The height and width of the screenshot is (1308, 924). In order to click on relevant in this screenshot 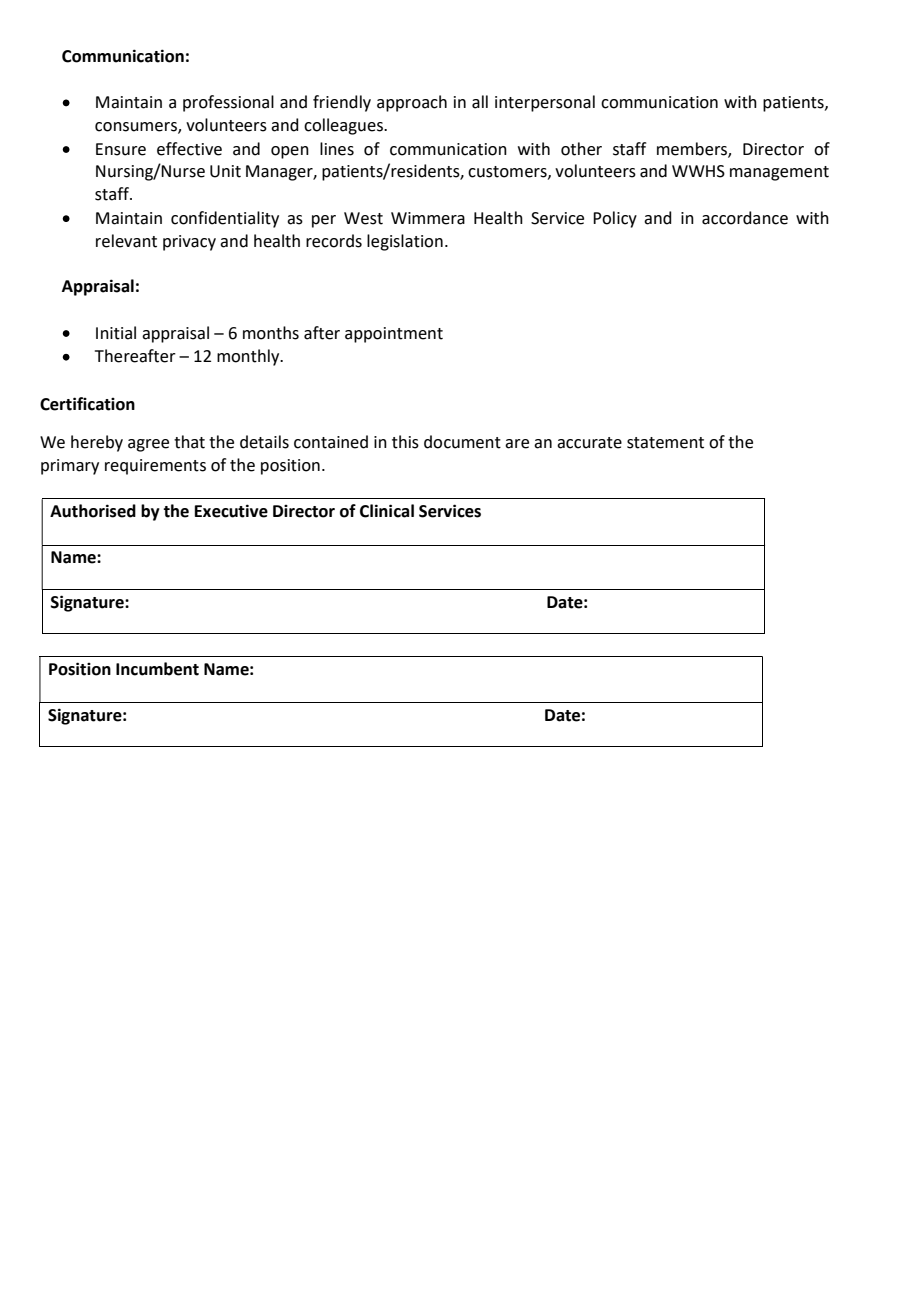, I will do `click(126, 241)`.
